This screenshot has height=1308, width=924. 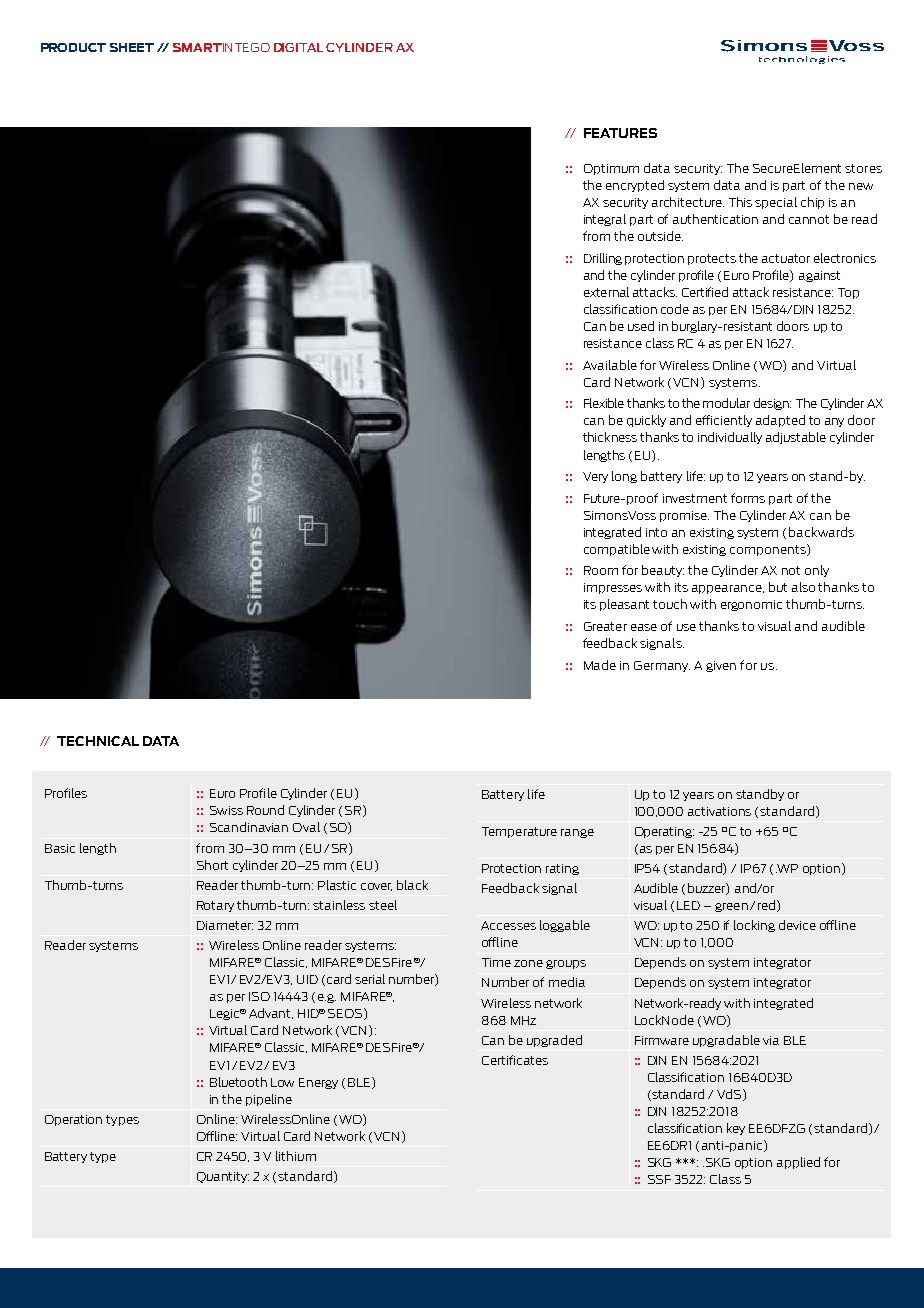 I want to click on stores, so click(x=863, y=168).
